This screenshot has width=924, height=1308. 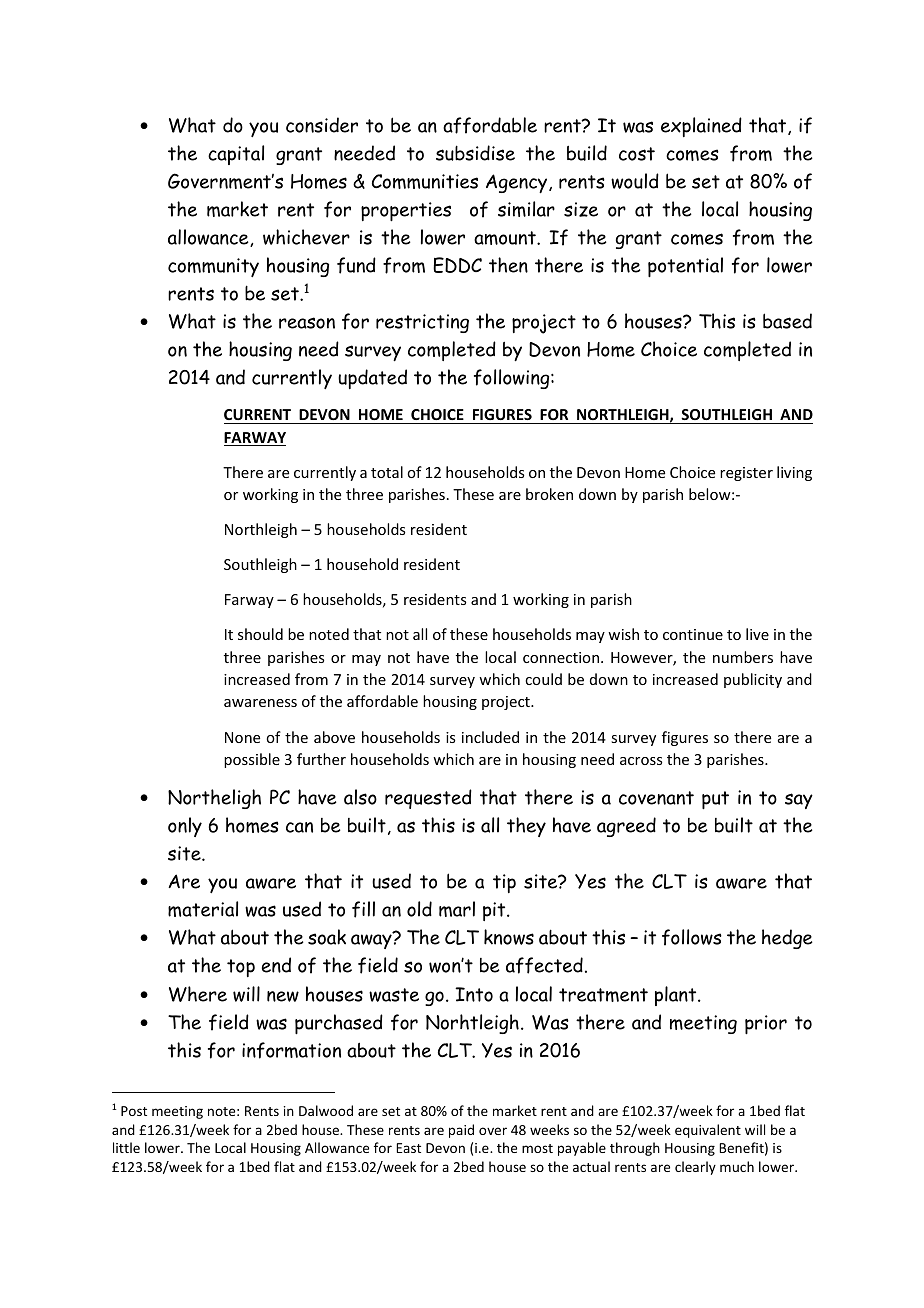 I want to click on marl, so click(x=457, y=909).
